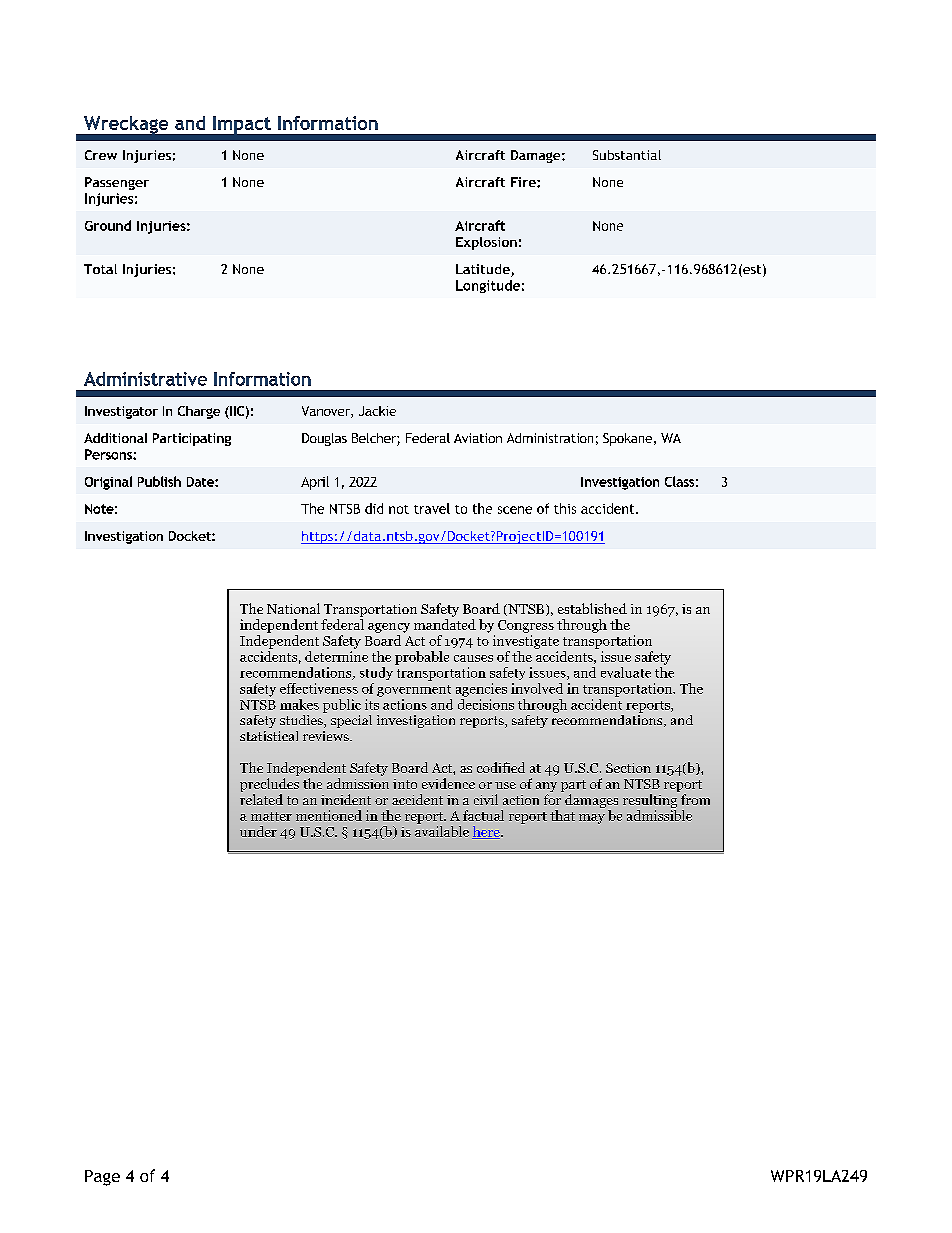 This image has height=1233, width=952. I want to click on Substantial, so click(627, 155).
